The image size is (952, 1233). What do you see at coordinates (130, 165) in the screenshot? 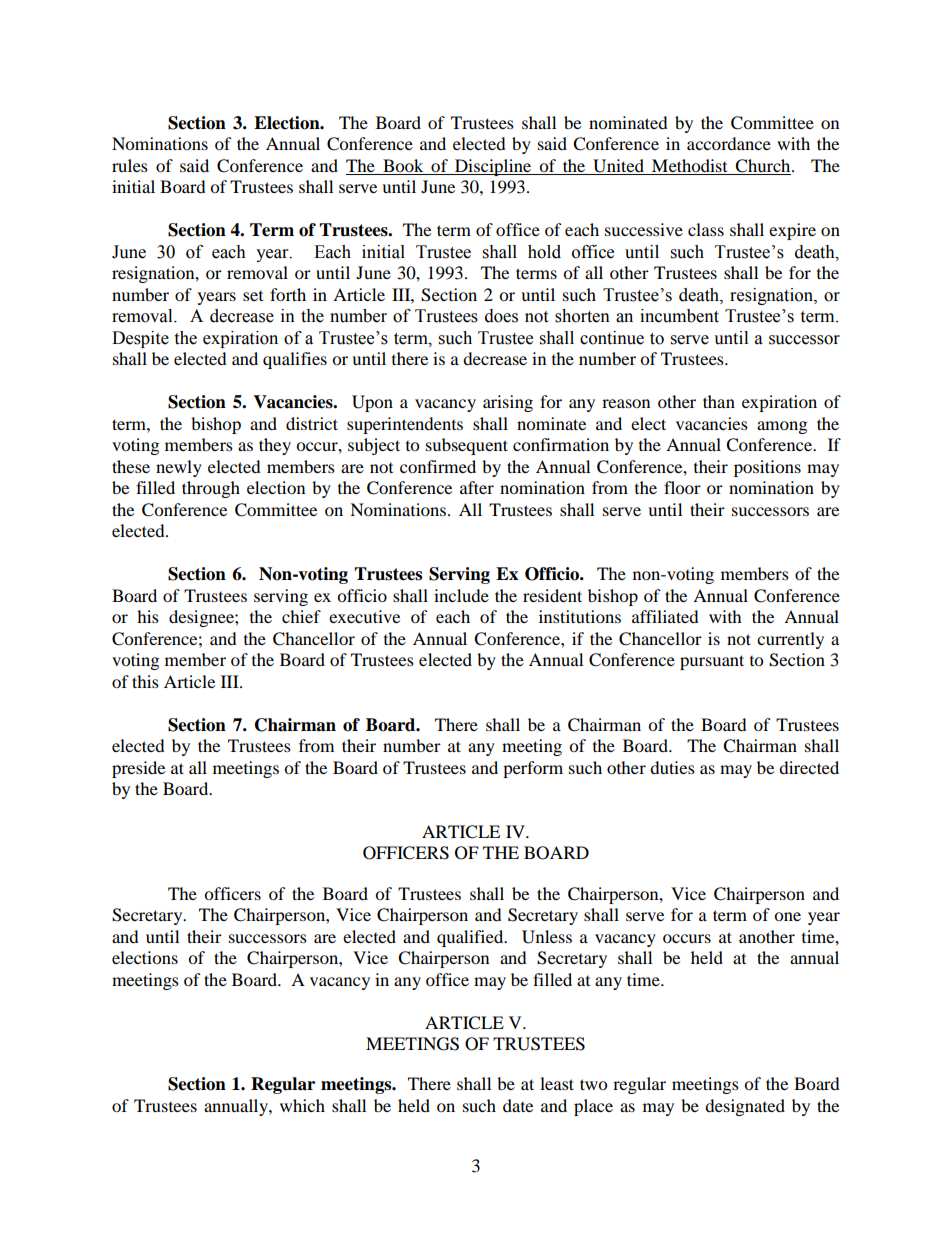
I see `rules` at bounding box center [130, 165].
